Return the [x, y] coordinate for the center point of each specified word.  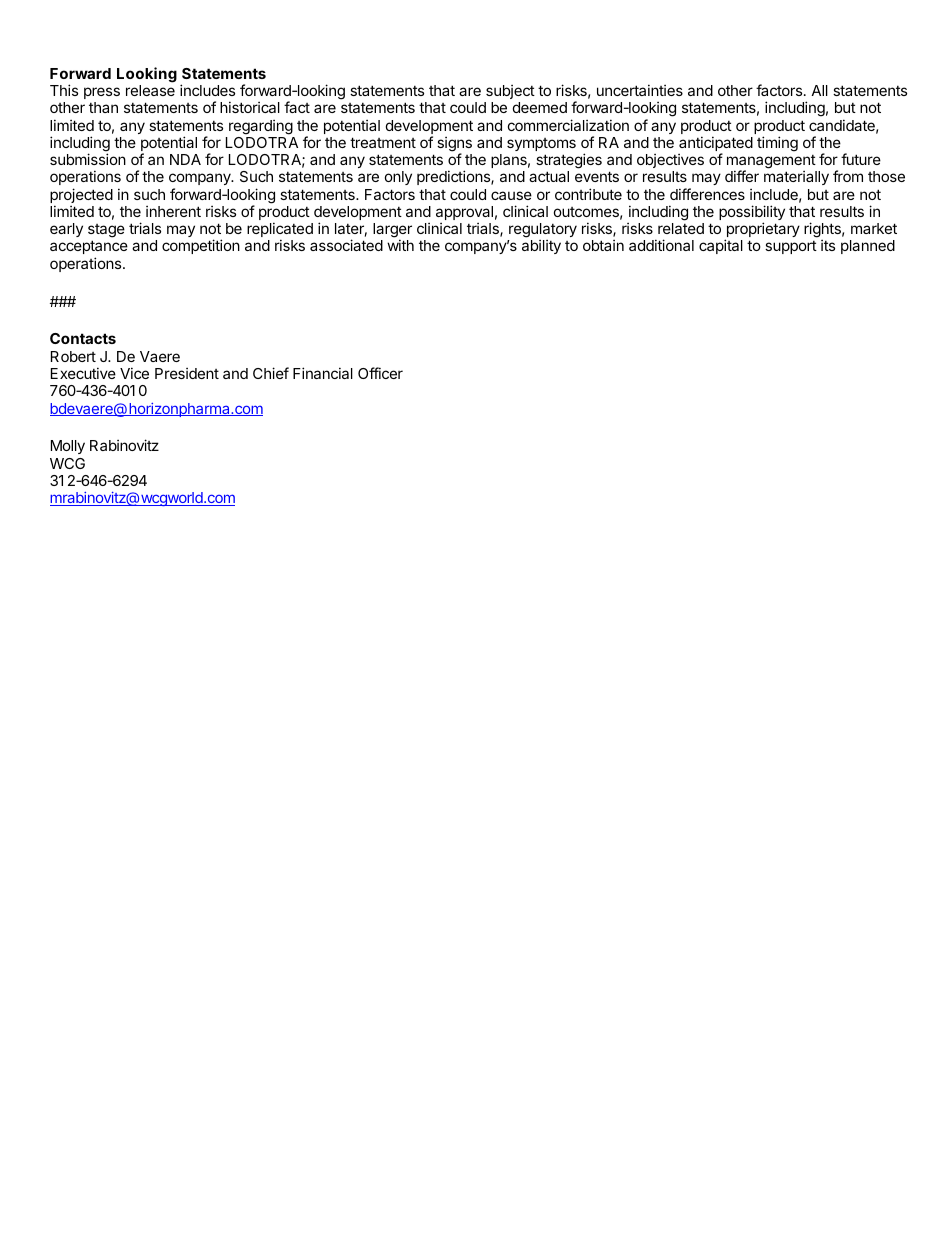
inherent [173, 211]
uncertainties [640, 90]
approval [464, 213]
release [150, 90]
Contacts [83, 338]
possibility [752, 214]
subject [510, 92]
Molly [68, 447]
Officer [380, 373]
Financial [323, 373]
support [791, 247]
